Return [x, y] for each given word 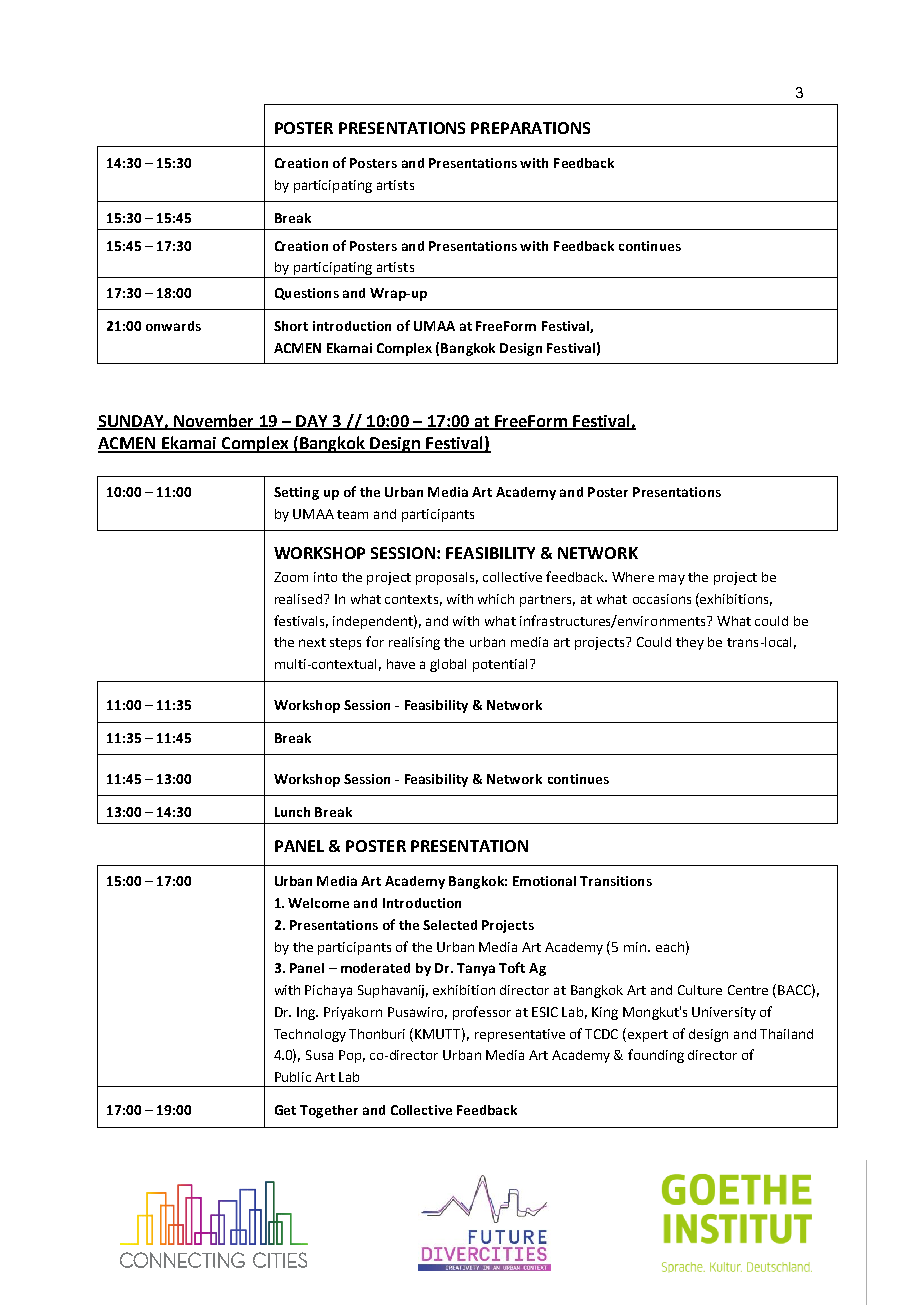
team [352, 514]
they [690, 643]
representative [520, 1035]
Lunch [292, 812]
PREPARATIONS [530, 128]
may [672, 579]
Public [293, 1077]
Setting [296, 493]
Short [291, 326]
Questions [307, 294]
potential [502, 665]
